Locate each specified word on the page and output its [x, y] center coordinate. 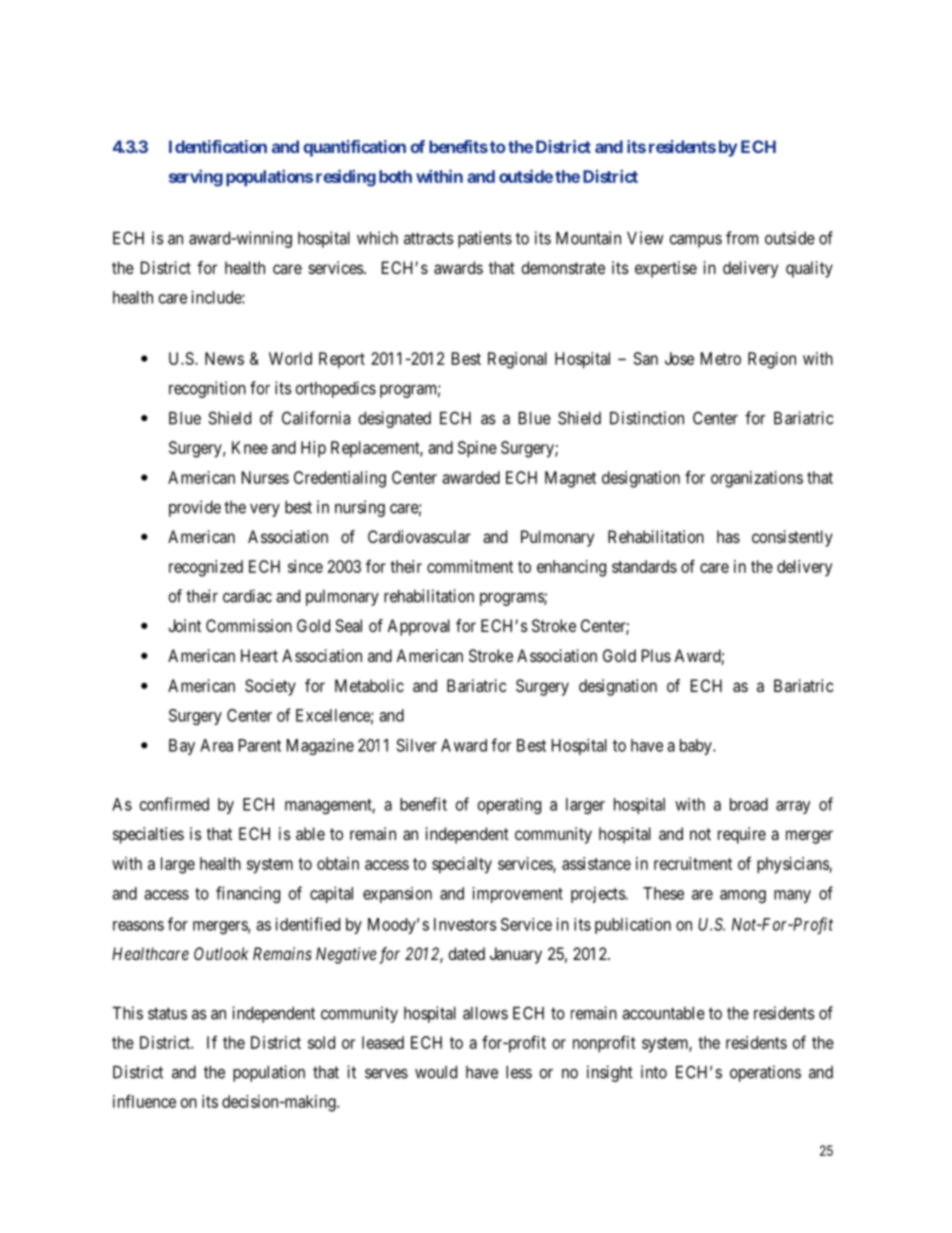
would [436, 1072]
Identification [218, 146]
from [742, 238]
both [395, 176]
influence [144, 1101]
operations [765, 1073]
